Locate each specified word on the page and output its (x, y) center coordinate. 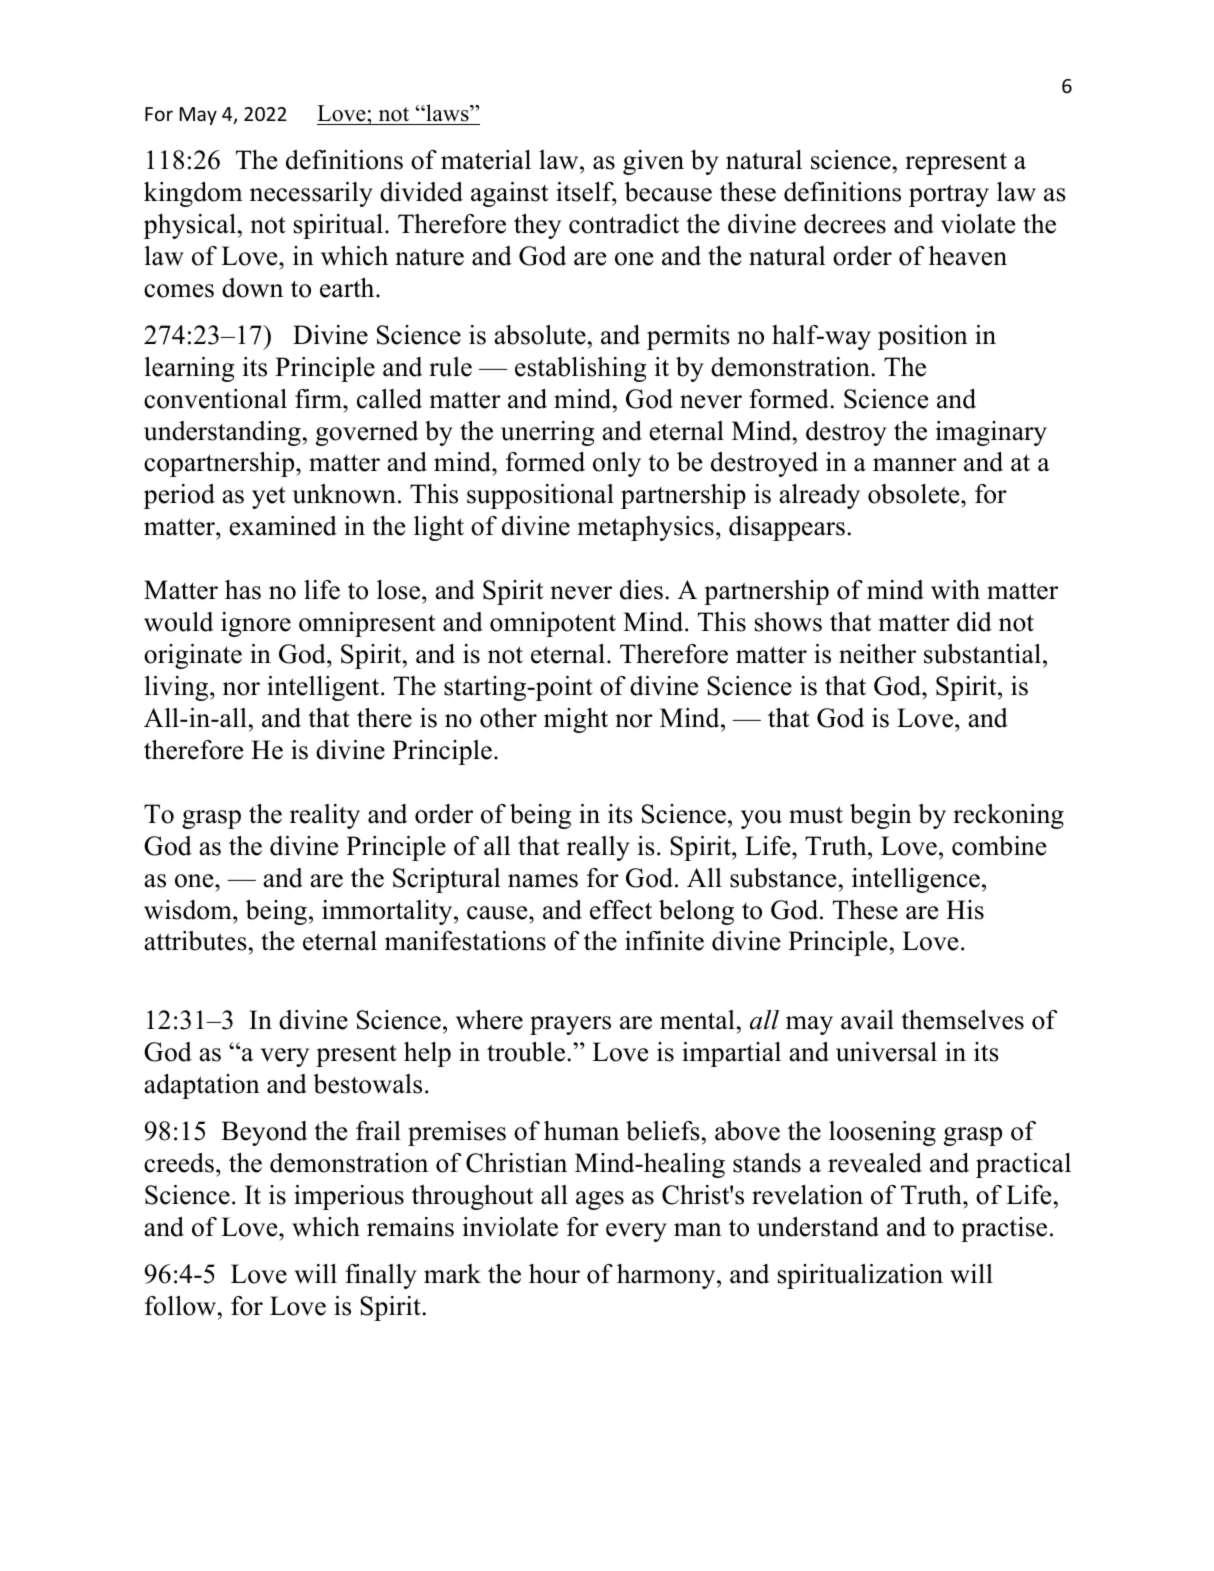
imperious (349, 1197)
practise (1004, 1229)
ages (600, 1200)
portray (949, 196)
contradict (624, 224)
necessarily (311, 194)
